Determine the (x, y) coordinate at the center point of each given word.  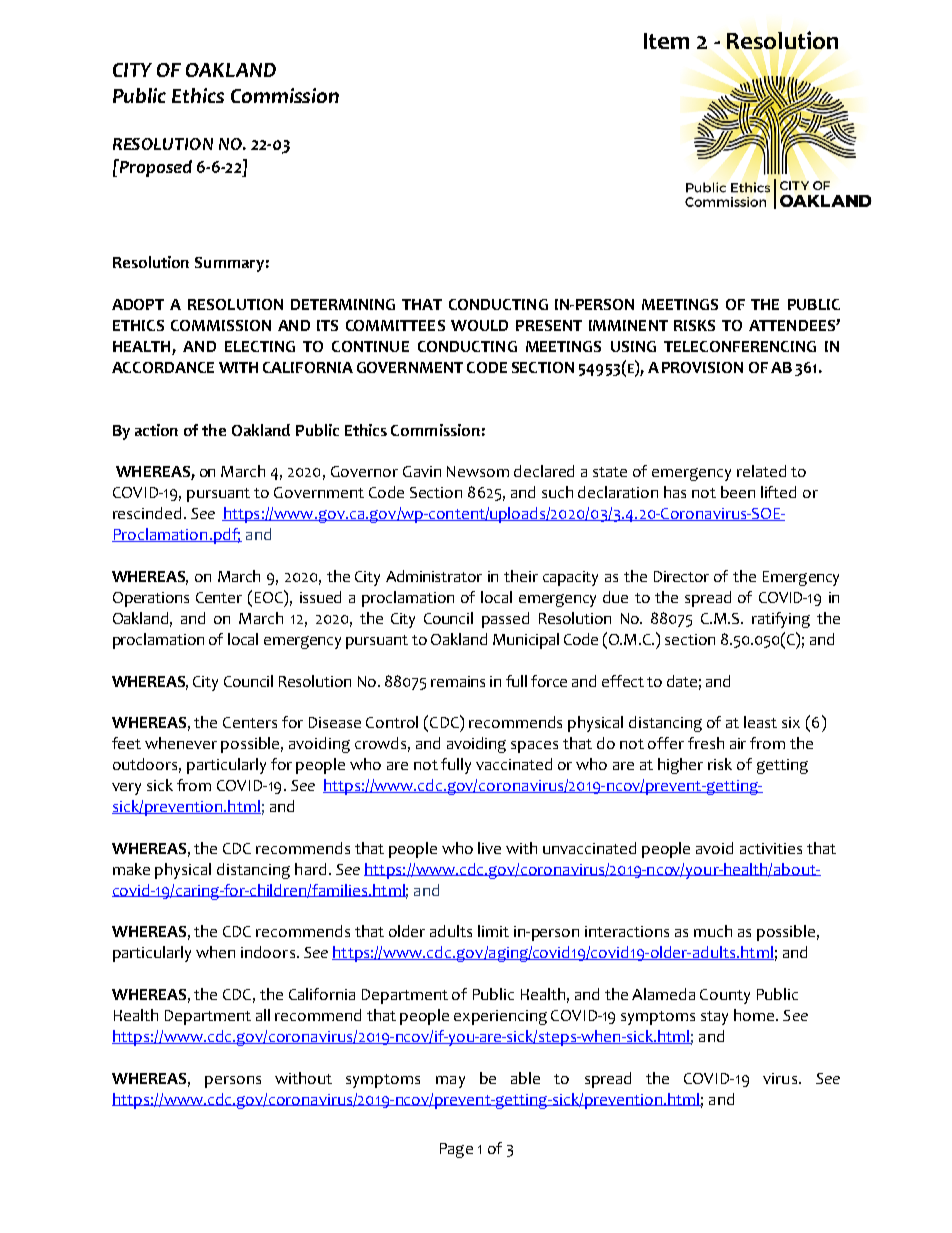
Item (666, 41)
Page (456, 1150)
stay (714, 1018)
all (263, 1015)
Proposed (154, 168)
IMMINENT (628, 325)
